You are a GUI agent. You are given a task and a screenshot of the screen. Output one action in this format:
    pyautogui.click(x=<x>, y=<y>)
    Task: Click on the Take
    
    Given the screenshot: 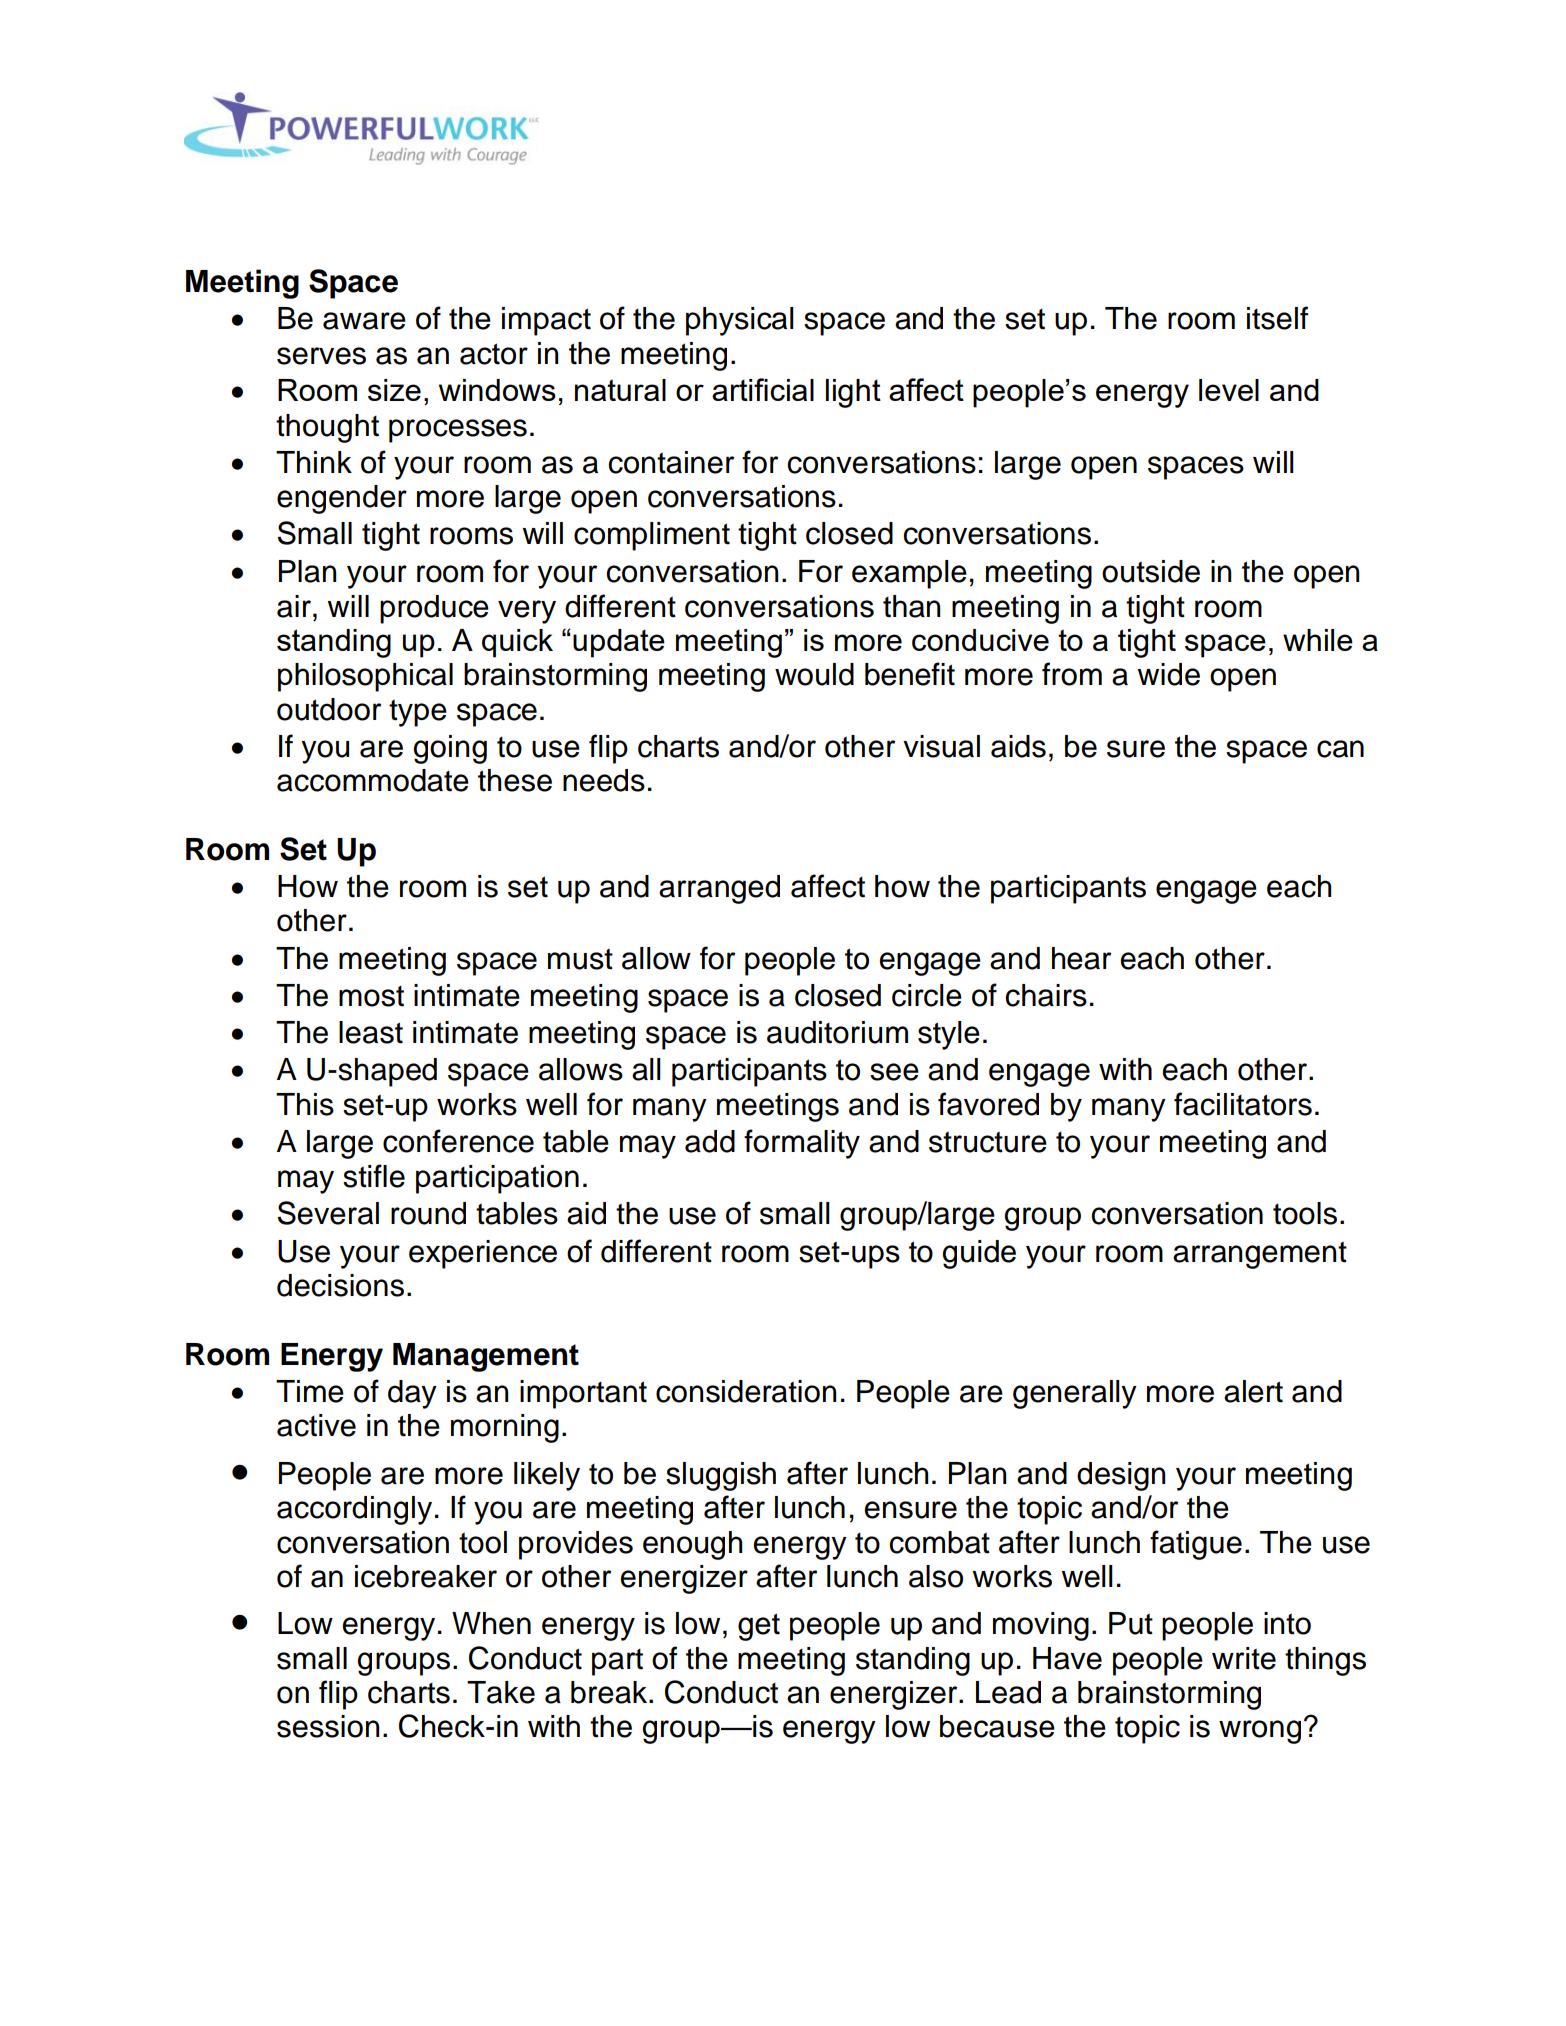 What is the action you would take?
    pyautogui.click(x=501, y=1692)
